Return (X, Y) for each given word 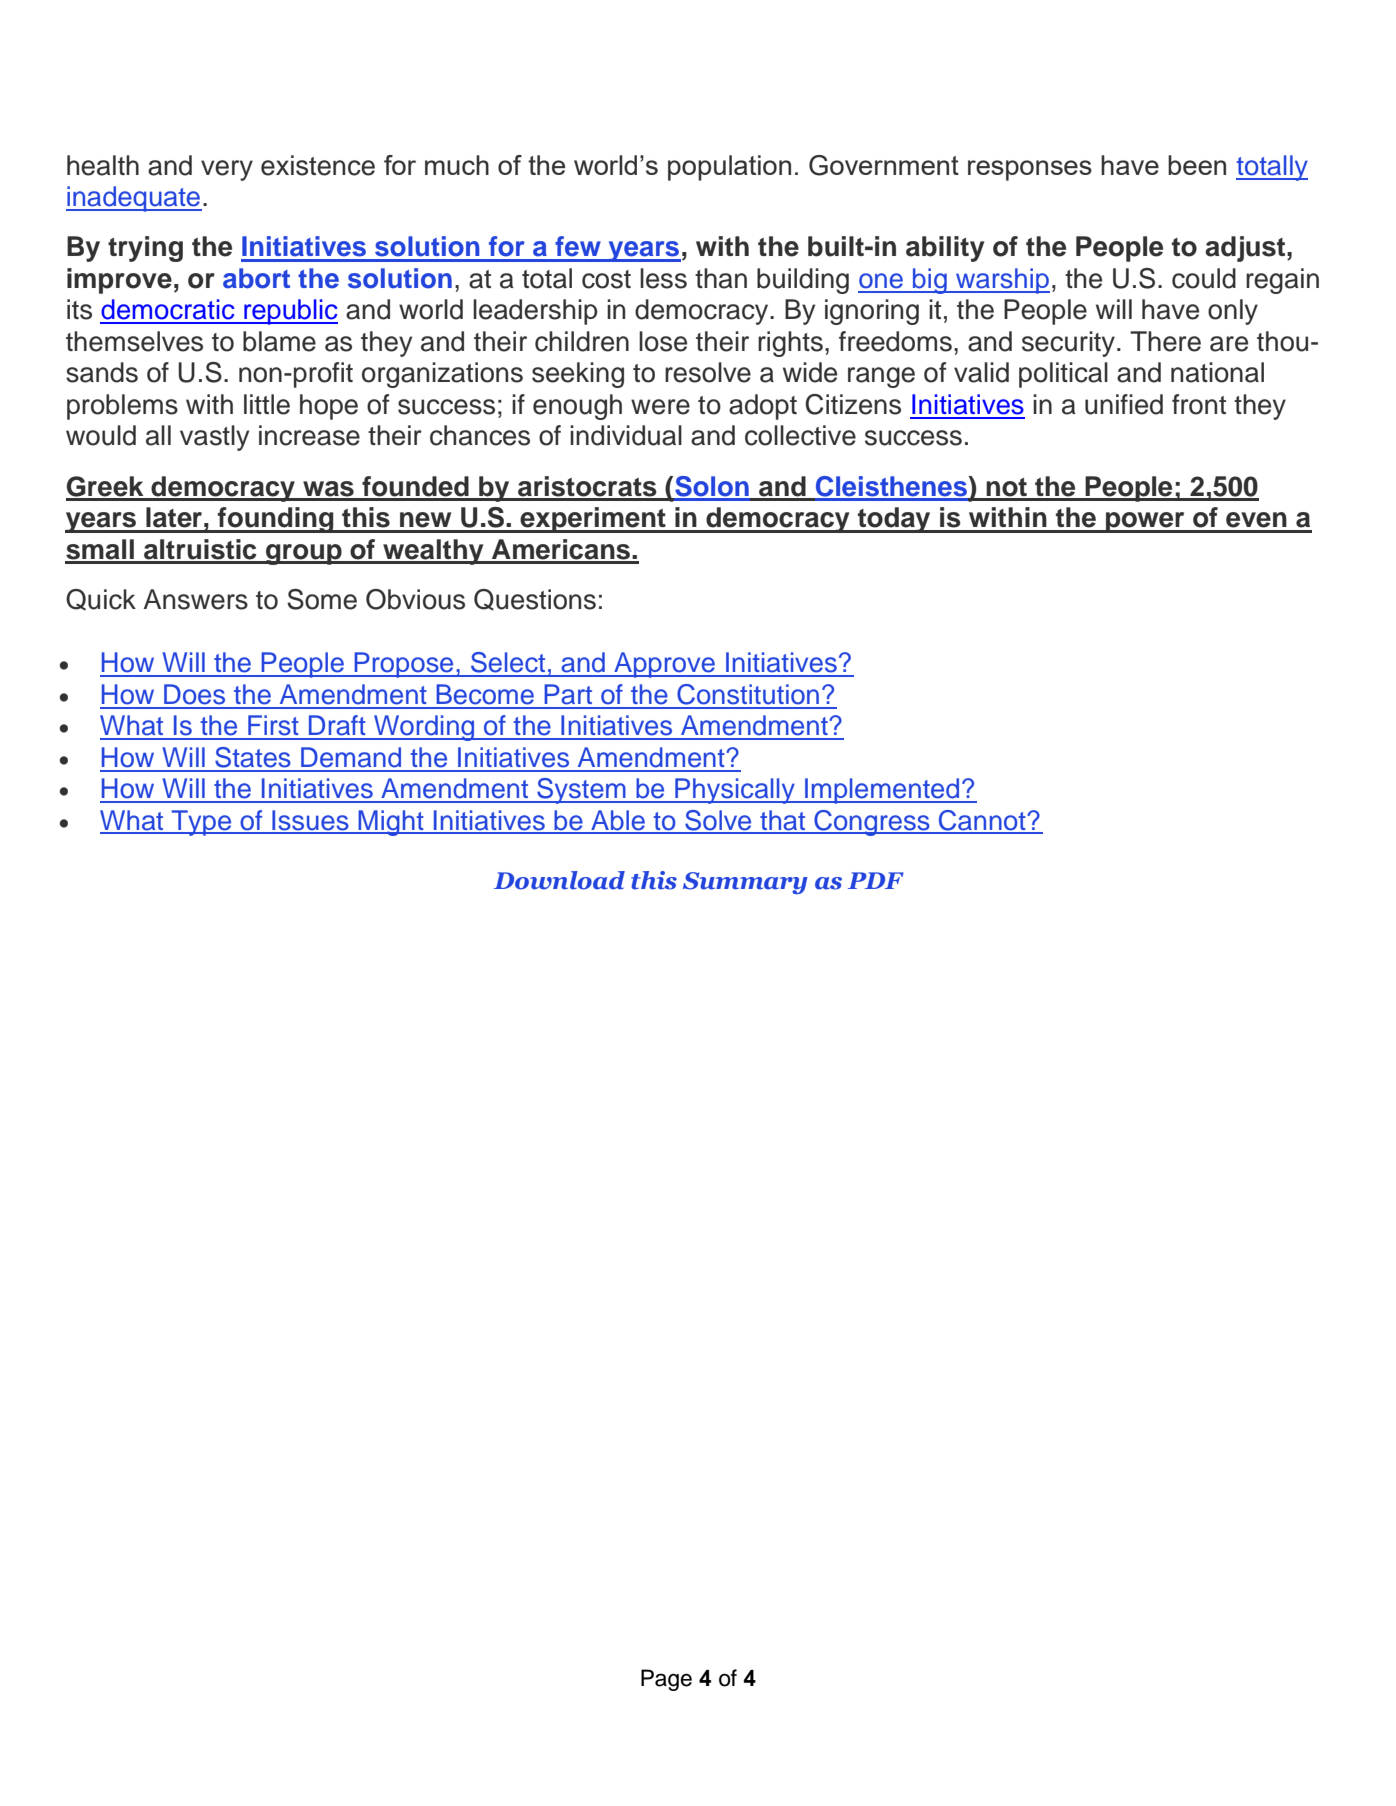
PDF (876, 880)
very (227, 170)
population (729, 168)
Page (666, 1680)
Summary (745, 883)
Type (201, 823)
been (1197, 165)
